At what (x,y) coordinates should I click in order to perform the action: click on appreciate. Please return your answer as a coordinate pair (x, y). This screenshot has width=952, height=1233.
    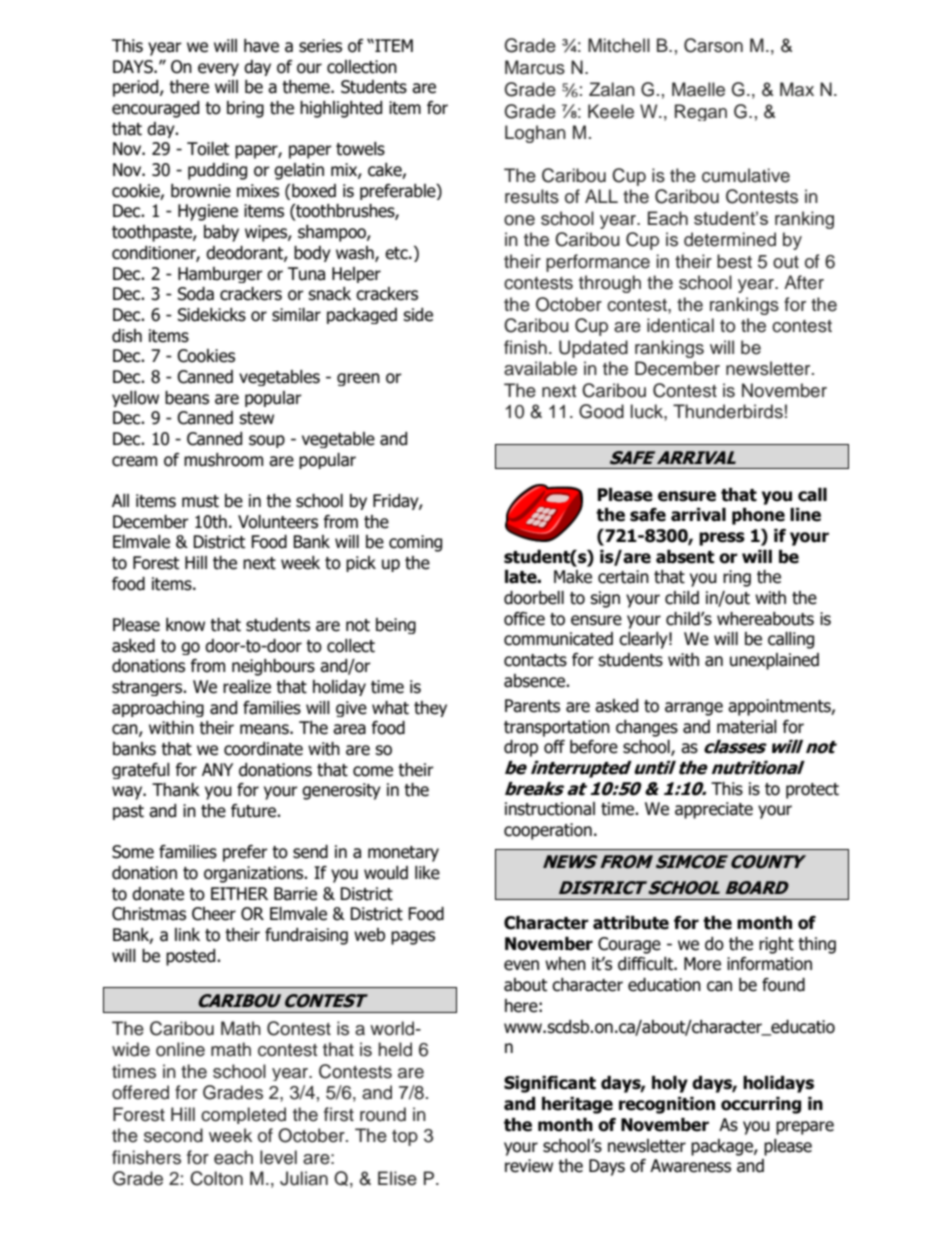
    Looking at the image, I should click on (714, 810).
